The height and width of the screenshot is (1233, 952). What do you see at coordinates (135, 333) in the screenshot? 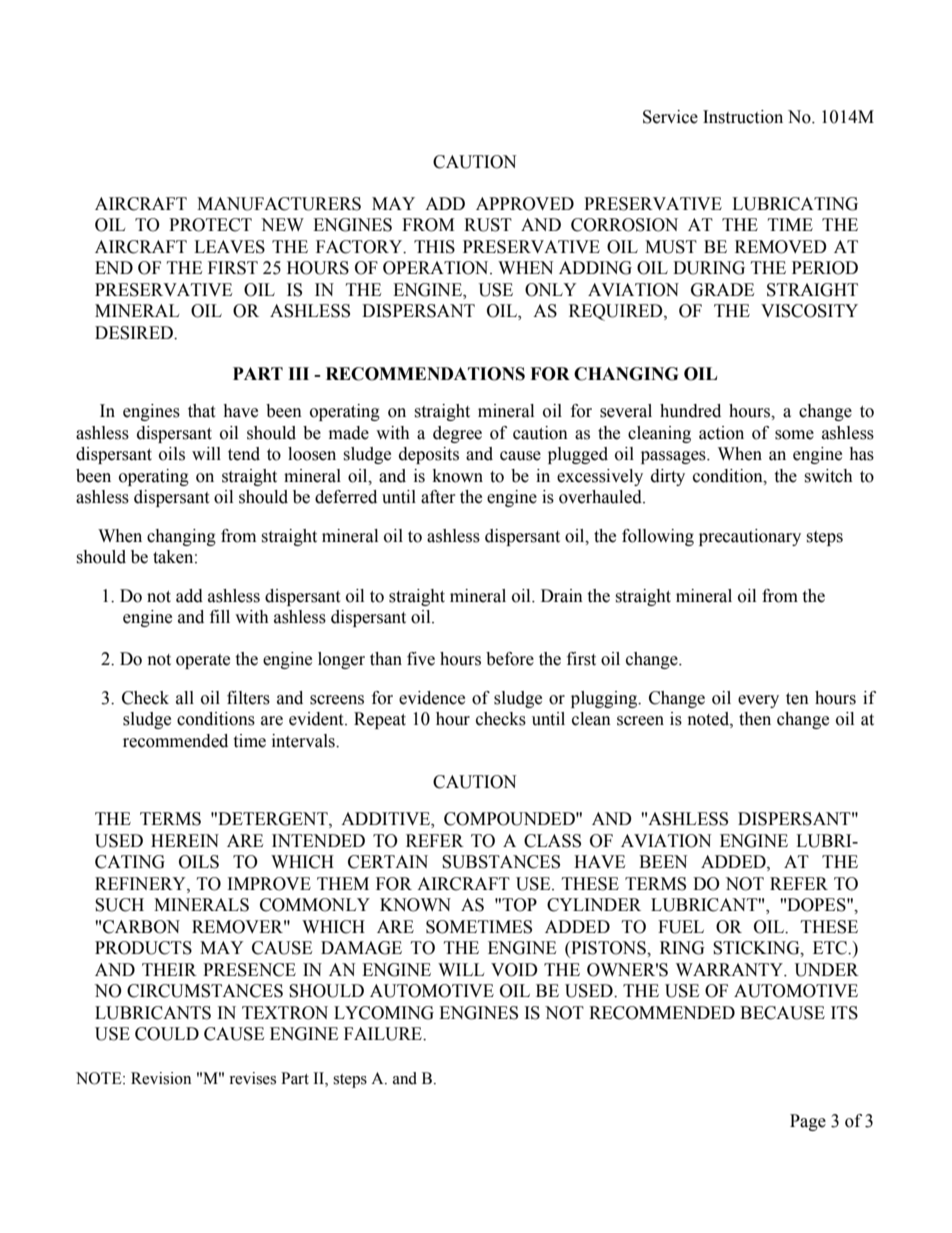
I see `DESIRED` at bounding box center [135, 333].
